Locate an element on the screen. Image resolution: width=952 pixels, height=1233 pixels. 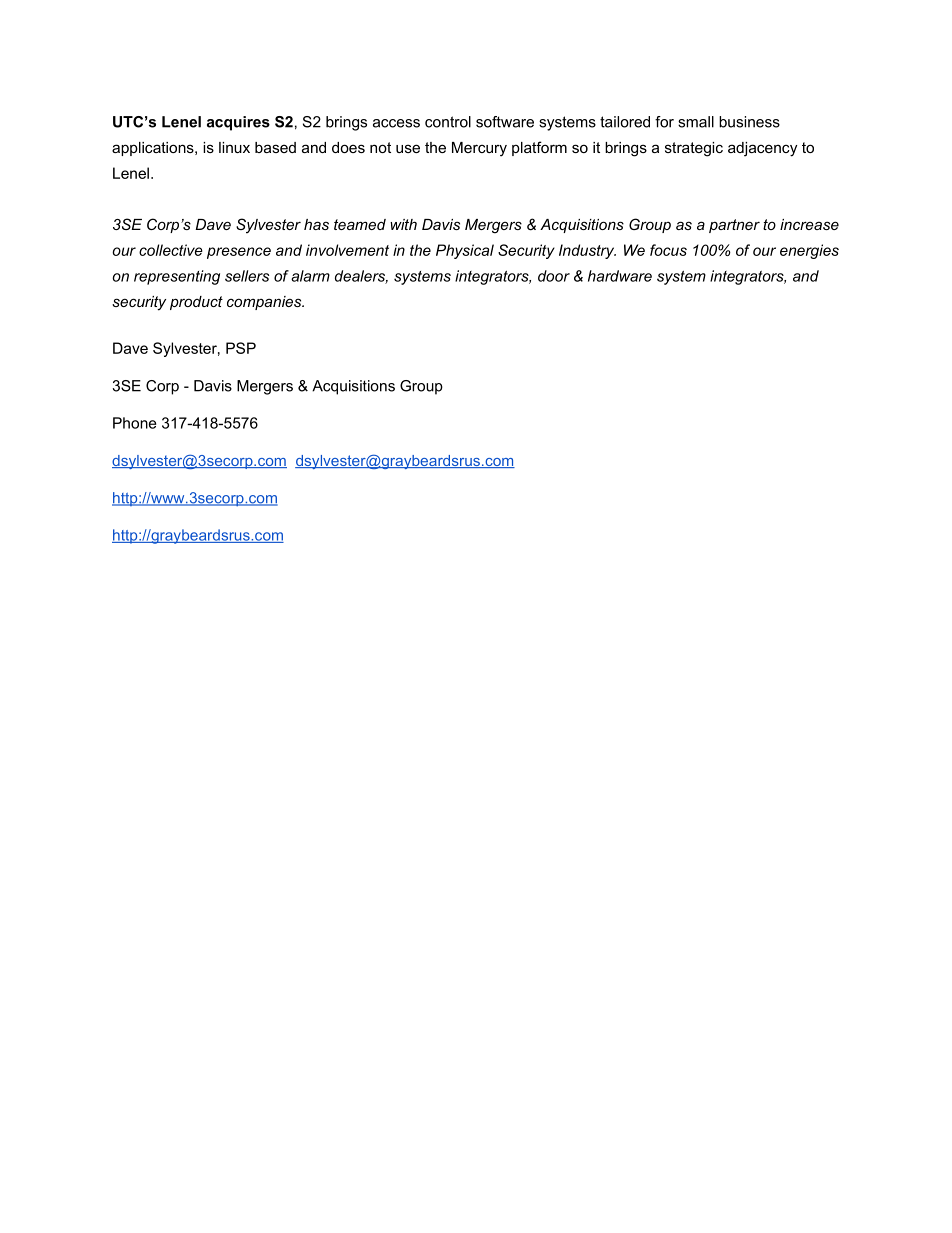
control is located at coordinates (448, 122).
